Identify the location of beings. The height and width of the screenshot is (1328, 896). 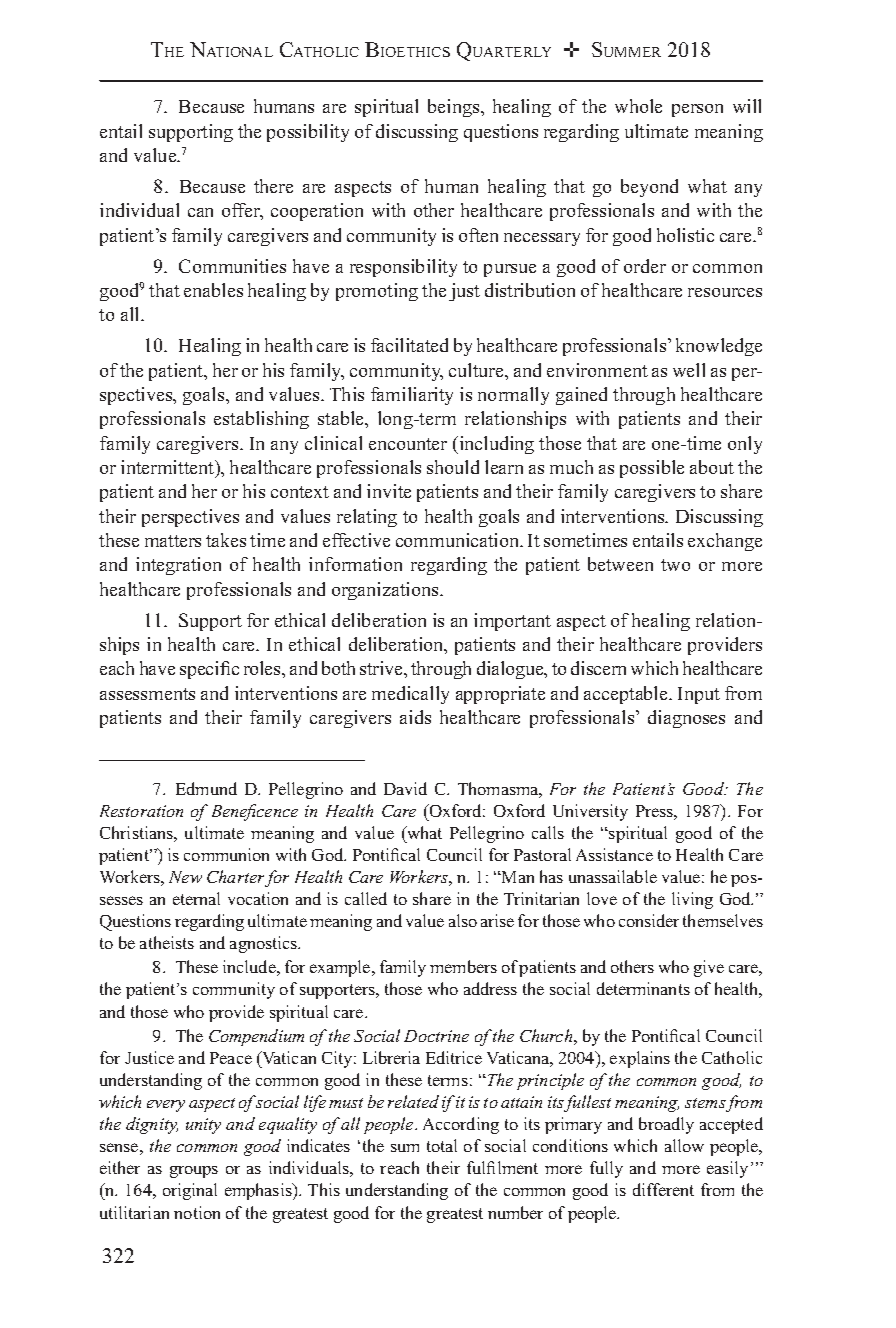
(455, 108).
